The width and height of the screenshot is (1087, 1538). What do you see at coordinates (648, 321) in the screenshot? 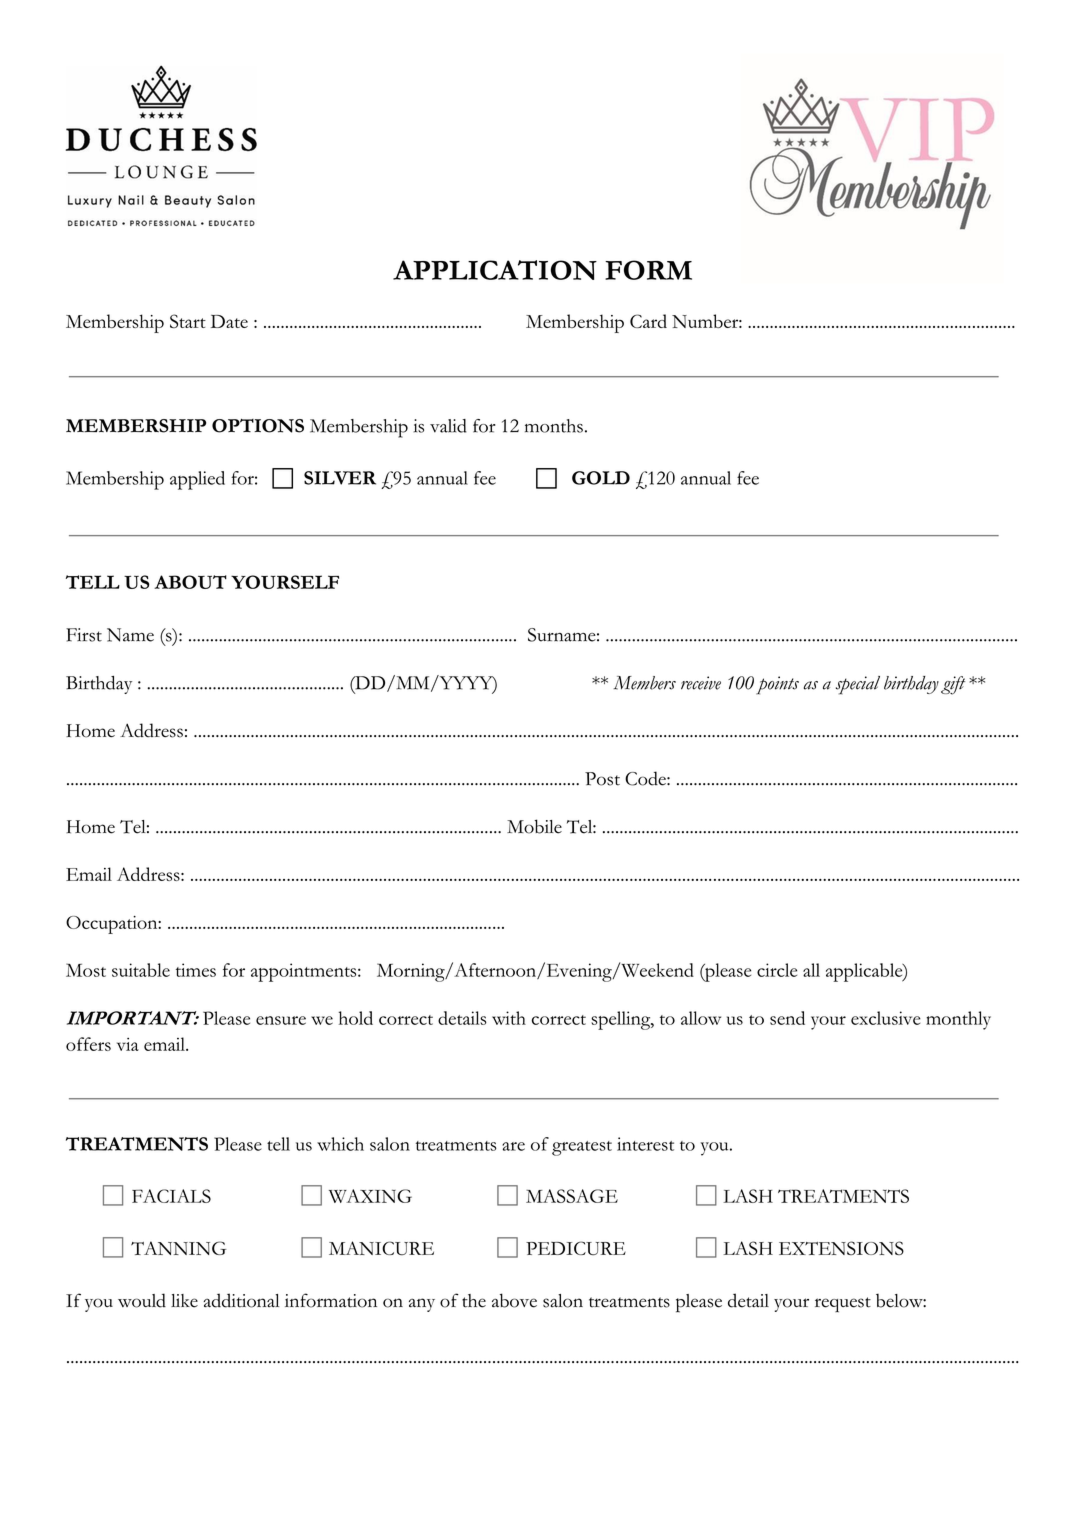
I see `Card` at bounding box center [648, 321].
